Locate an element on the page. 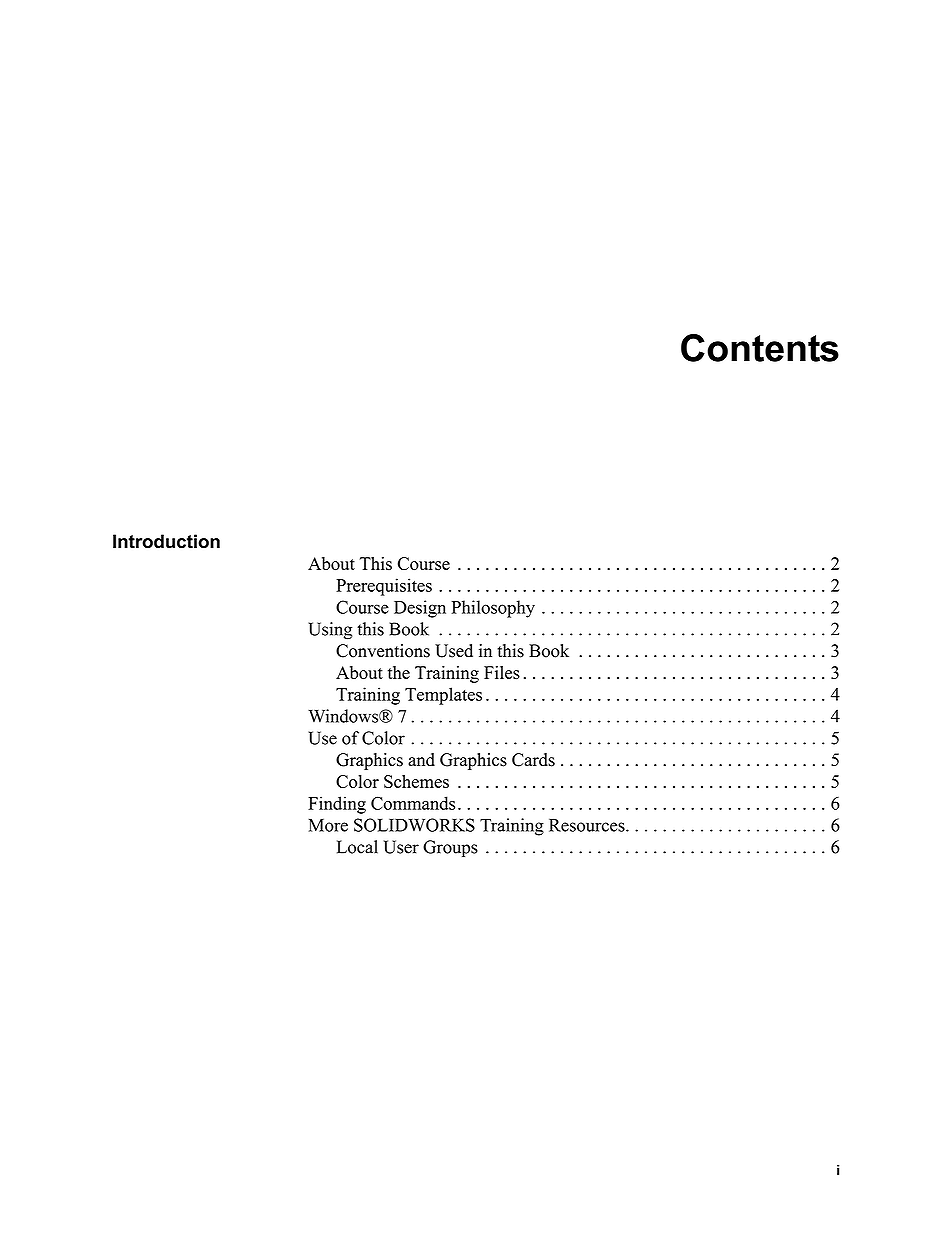 This document has width=952, height=1233. More is located at coordinates (328, 825).
